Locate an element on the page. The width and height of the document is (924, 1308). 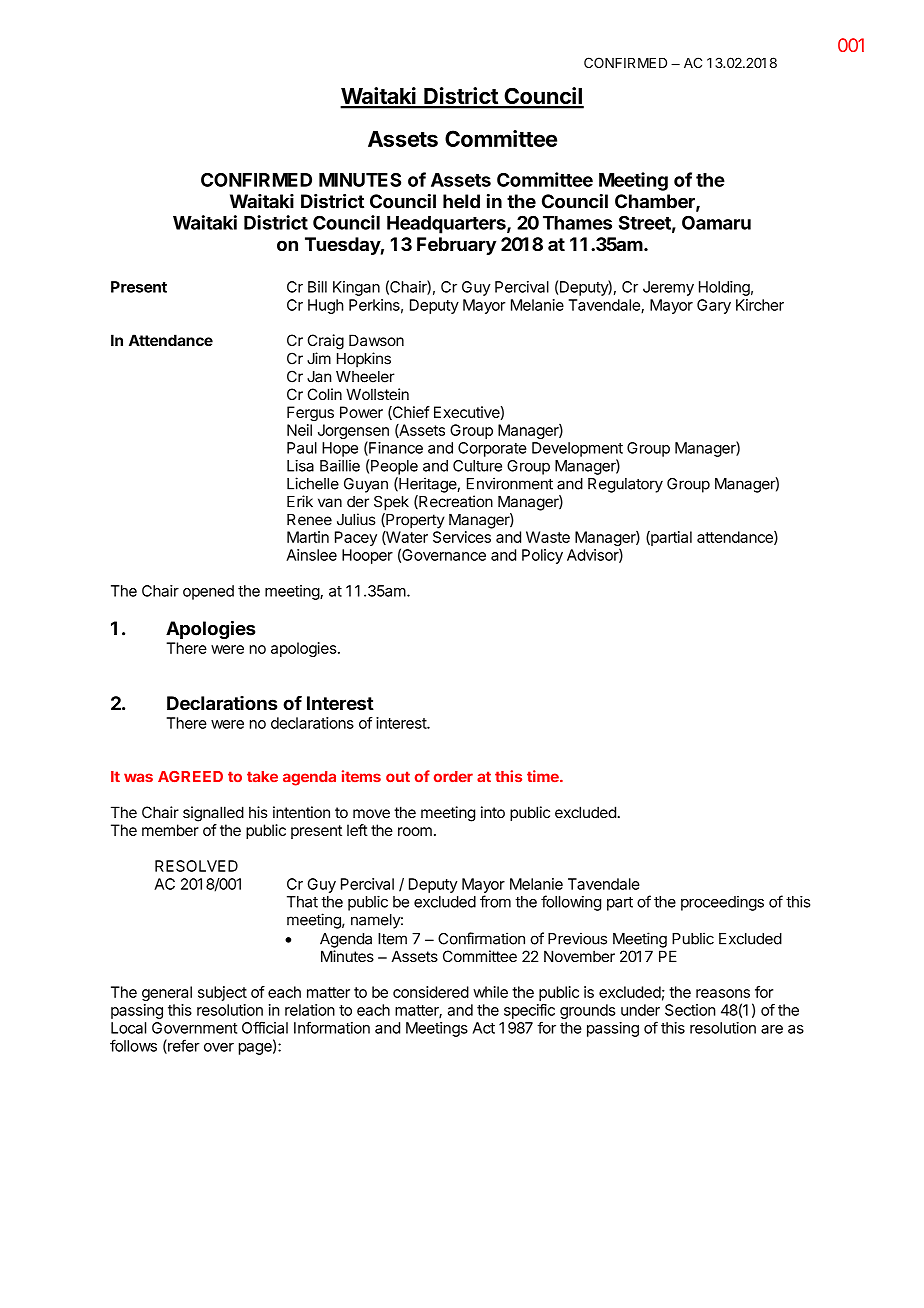
Jeremy is located at coordinates (668, 288).
